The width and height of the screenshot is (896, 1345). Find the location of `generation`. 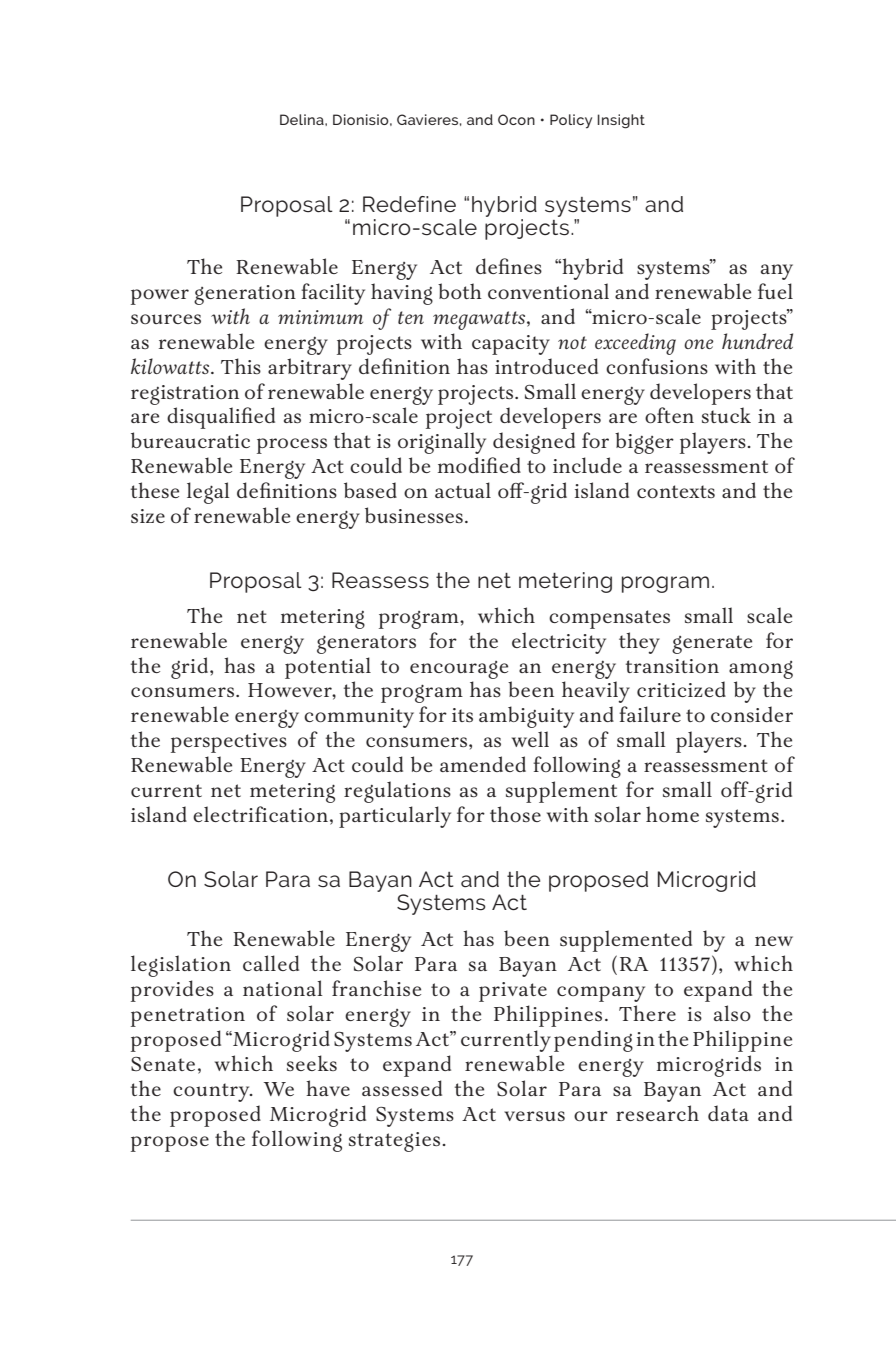

generation is located at coordinates (245, 295).
